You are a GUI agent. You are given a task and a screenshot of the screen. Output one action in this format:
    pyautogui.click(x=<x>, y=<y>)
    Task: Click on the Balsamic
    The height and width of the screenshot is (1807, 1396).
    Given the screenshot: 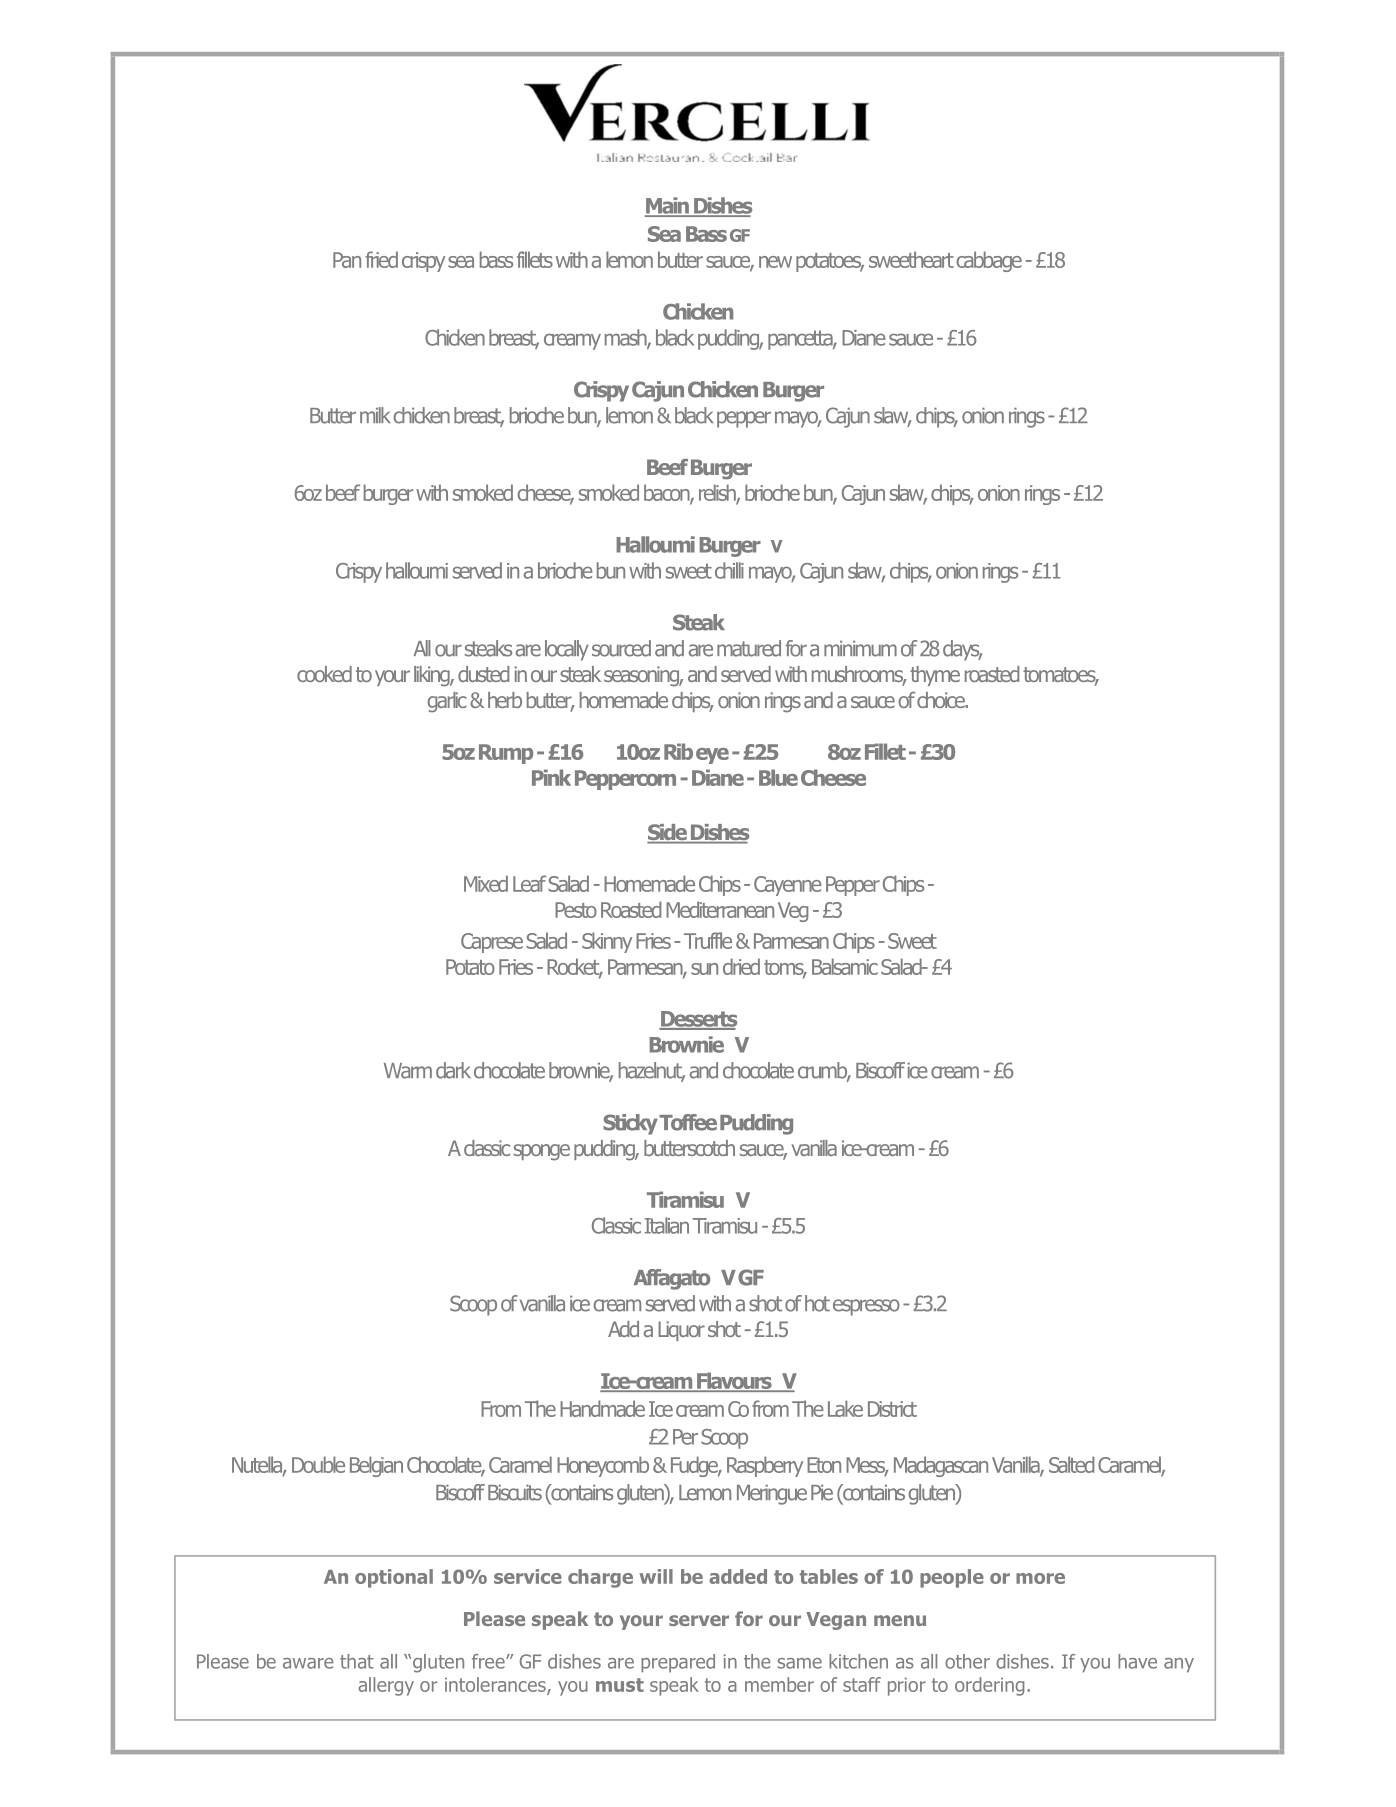 What is the action you would take?
    pyautogui.click(x=845, y=966)
